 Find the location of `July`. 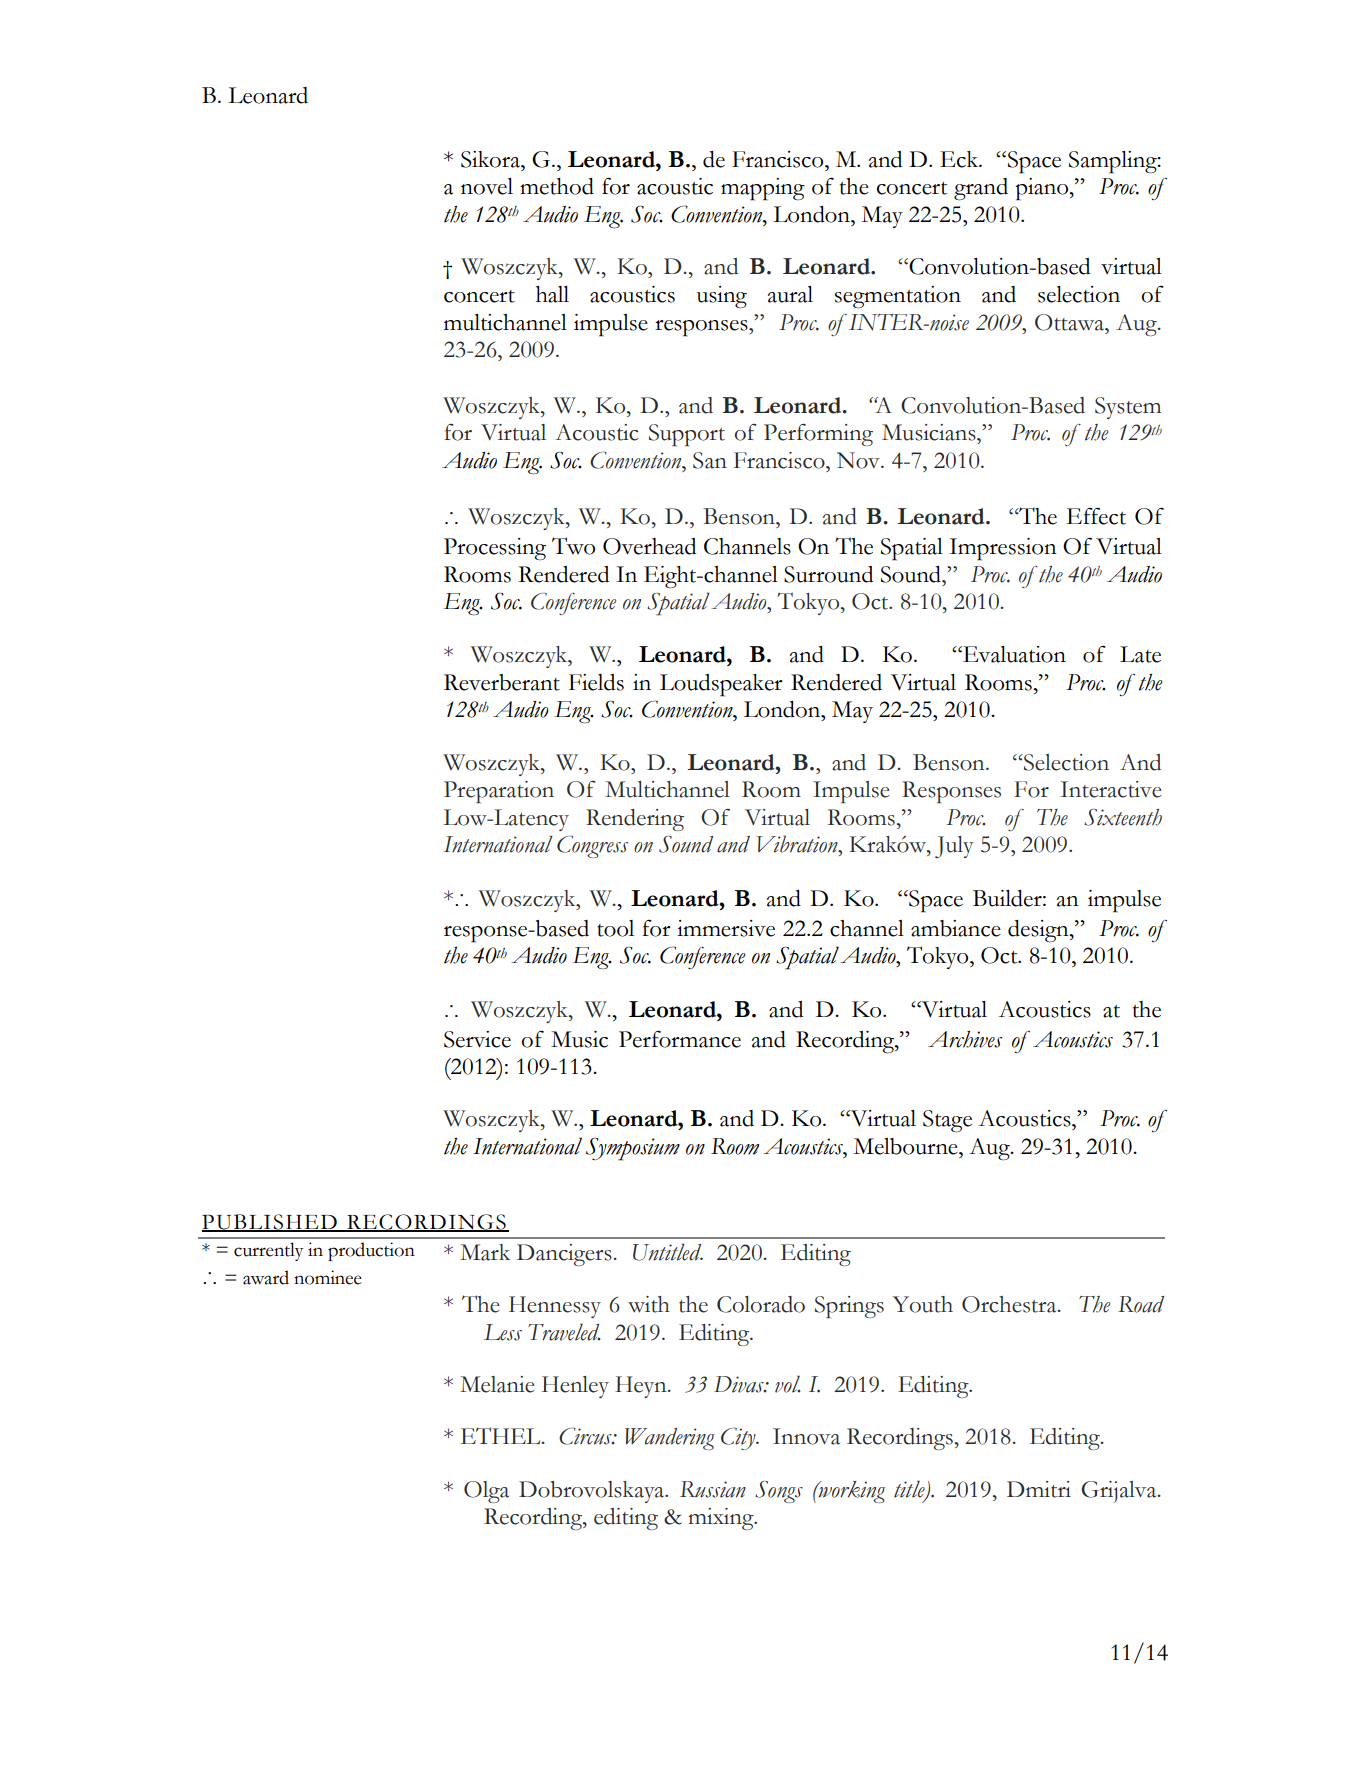

July is located at coordinates (954, 847).
